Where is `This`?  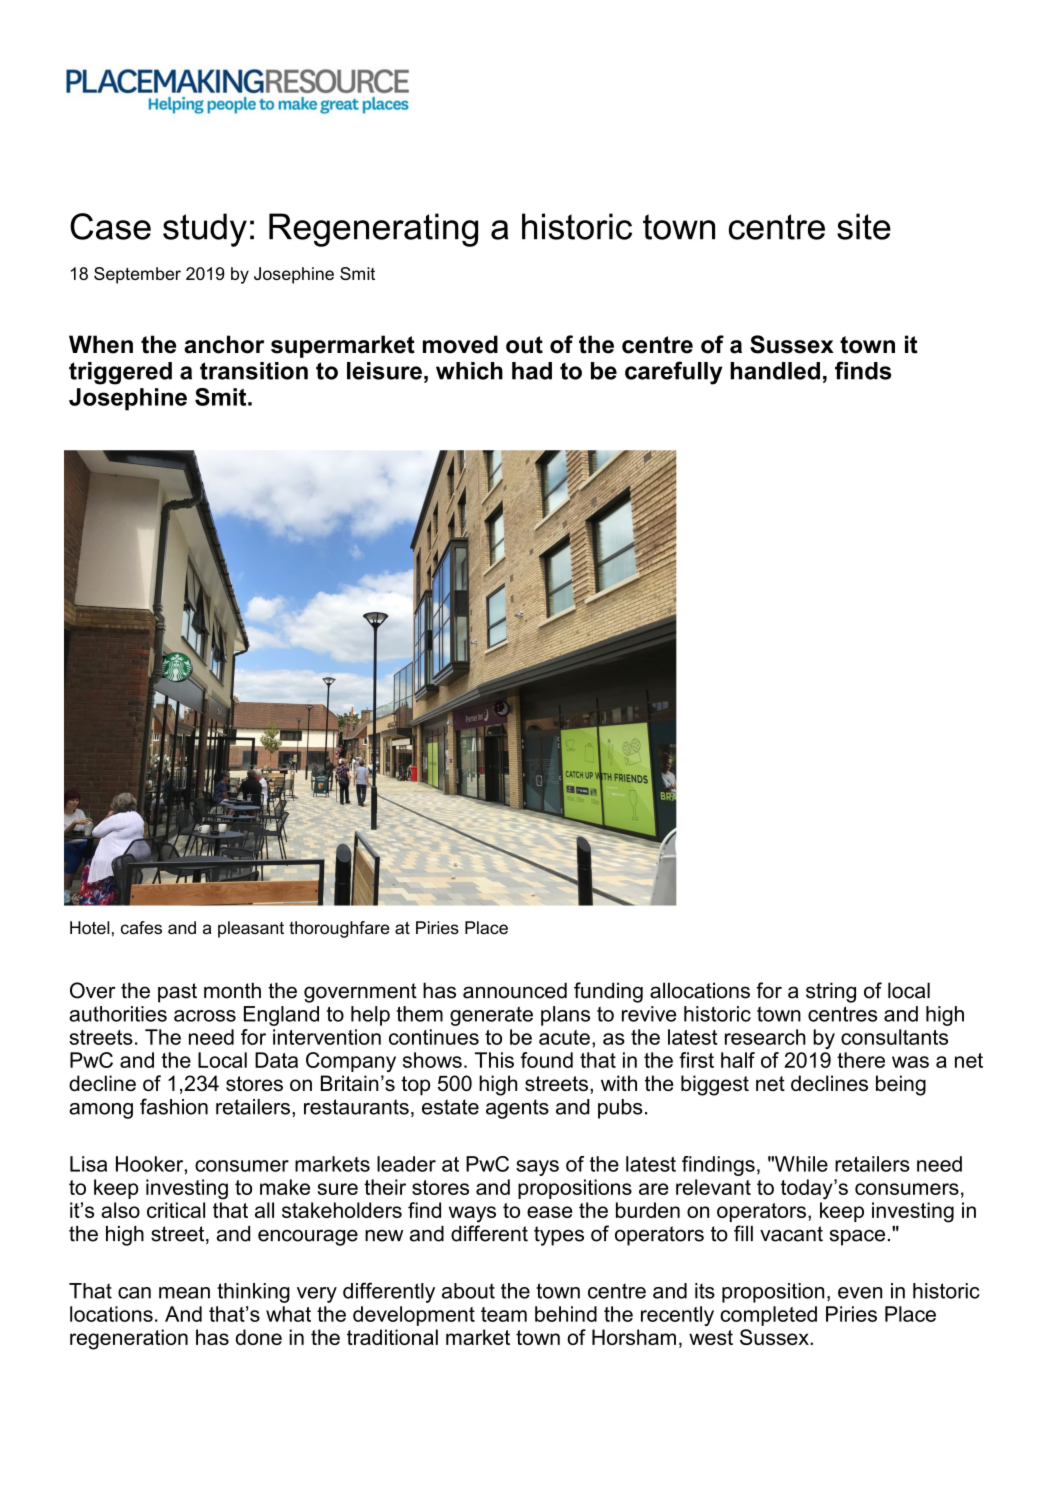 This is located at coordinates (494, 1060).
